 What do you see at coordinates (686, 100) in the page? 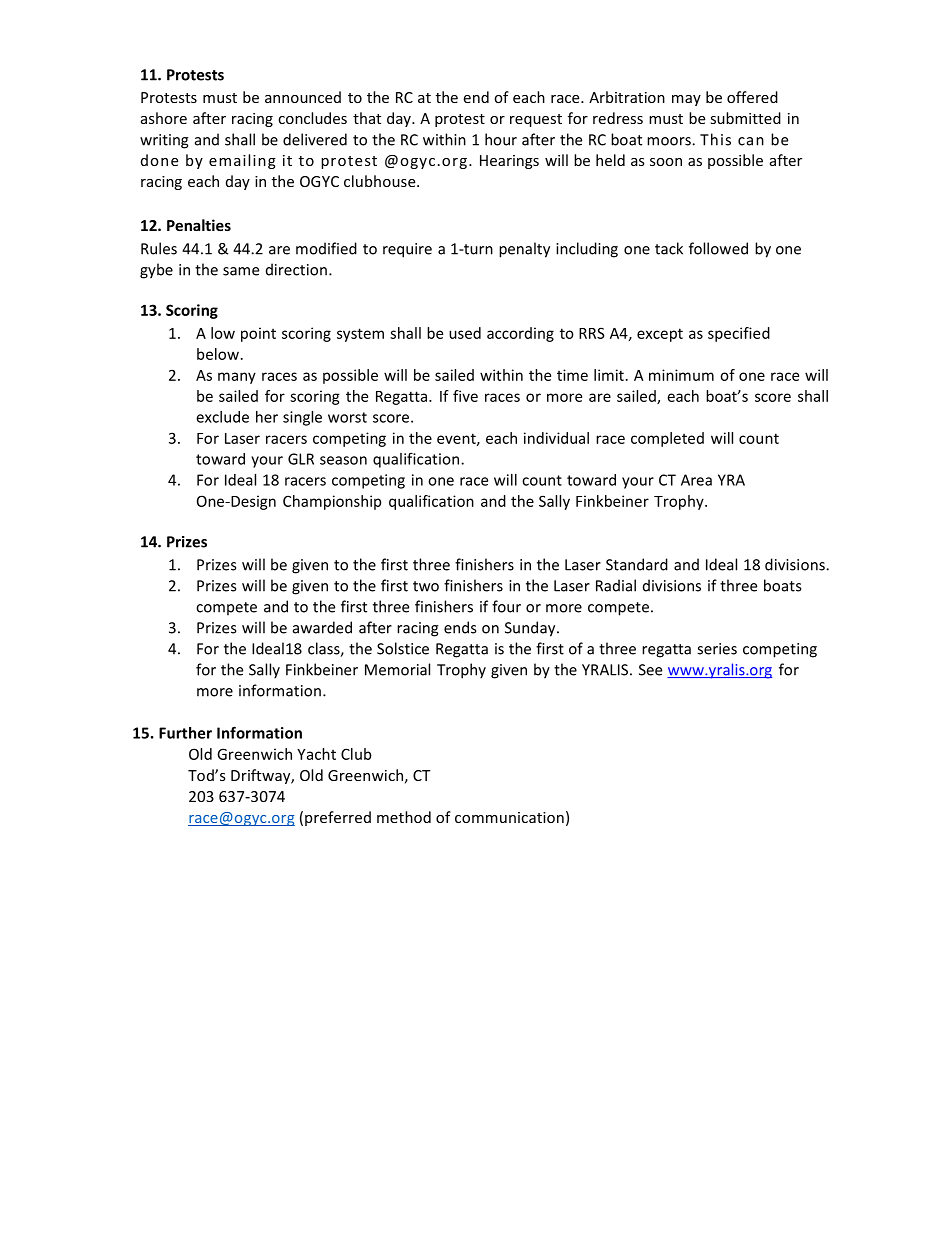
I see `may` at bounding box center [686, 100].
